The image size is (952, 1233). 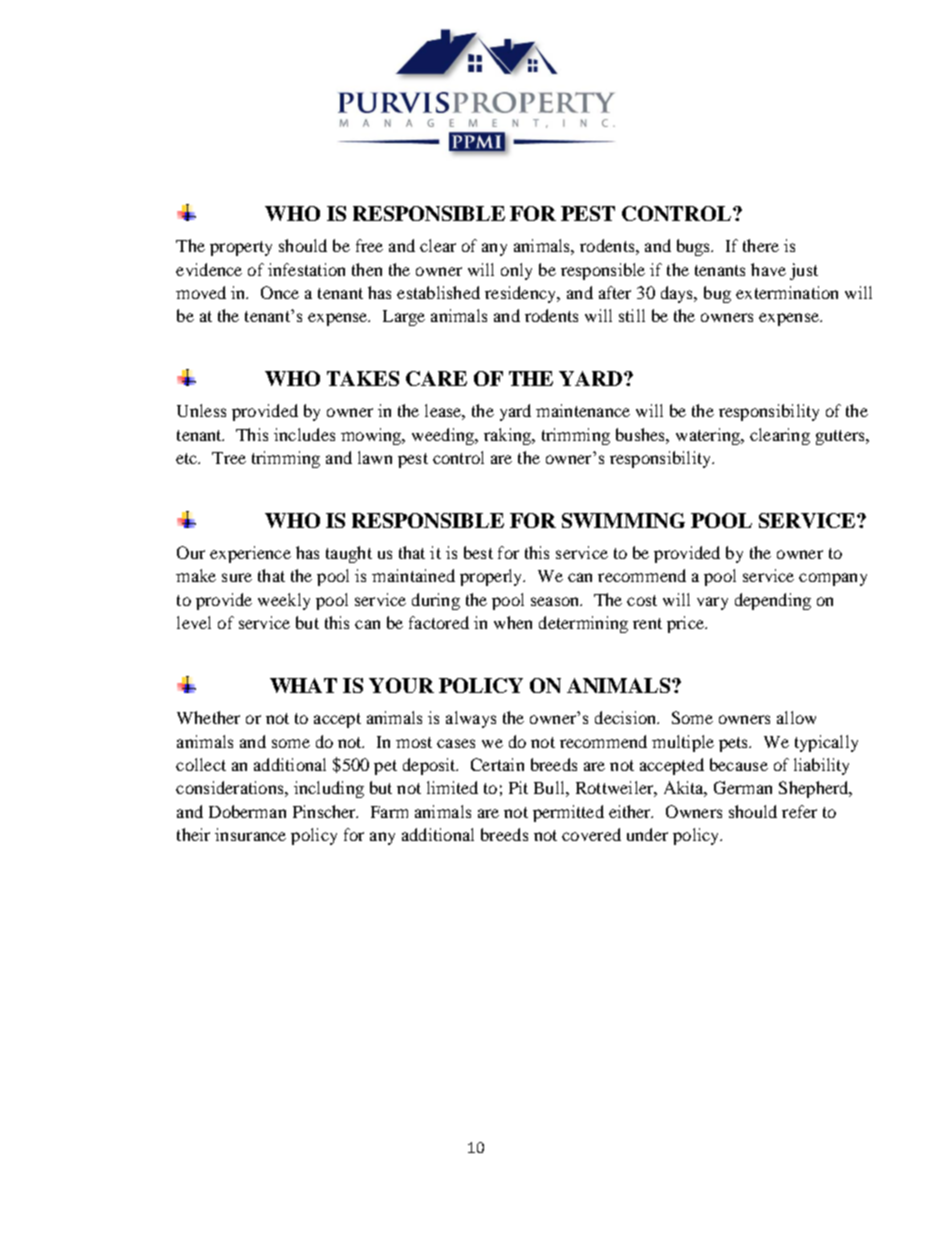 What do you see at coordinates (241, 248) in the document?
I see `property` at bounding box center [241, 248].
